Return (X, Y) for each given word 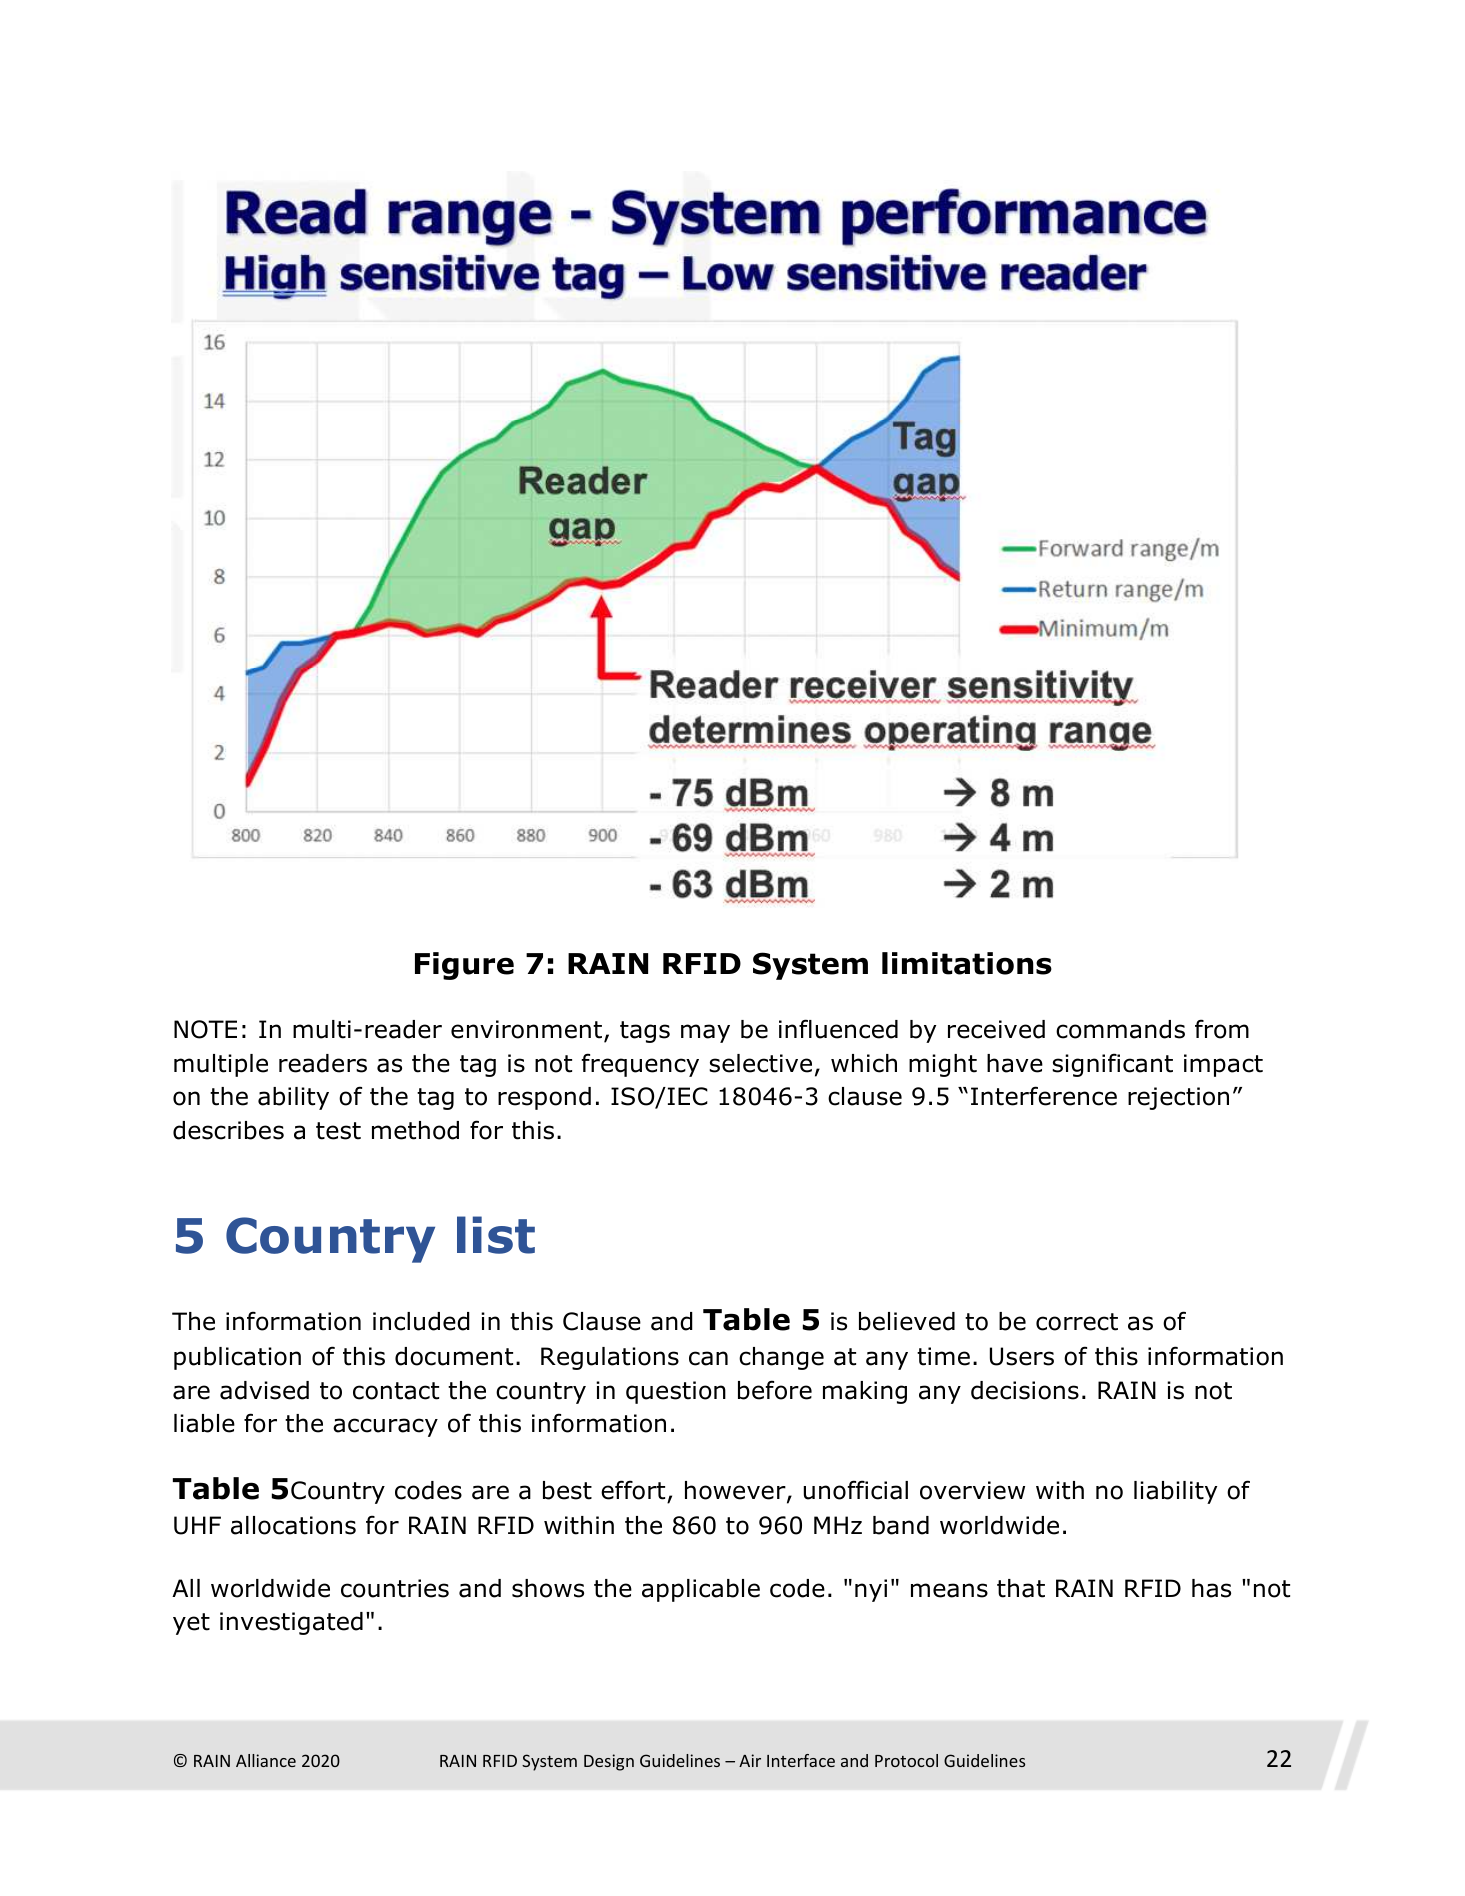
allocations (293, 1525)
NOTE (205, 1029)
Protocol (906, 1760)
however (736, 1491)
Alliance (266, 1760)
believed (907, 1321)
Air (750, 1760)
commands (1120, 1029)
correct (1077, 1322)
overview (972, 1490)
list (496, 1235)
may (705, 1033)
